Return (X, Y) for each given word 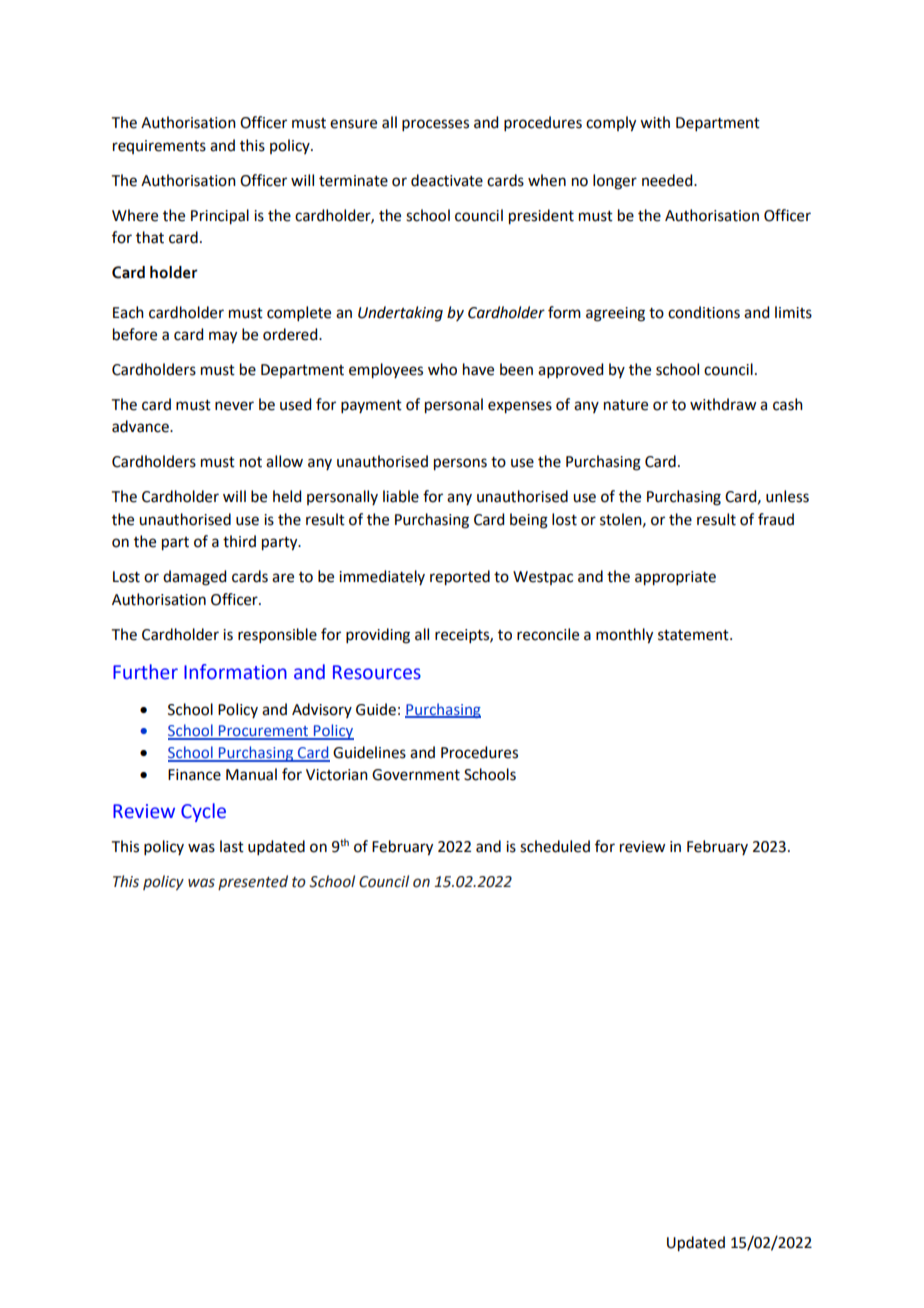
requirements (159, 147)
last (232, 846)
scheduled (555, 846)
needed (668, 180)
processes (435, 125)
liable (401, 496)
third (239, 541)
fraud (776, 519)
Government (416, 775)
